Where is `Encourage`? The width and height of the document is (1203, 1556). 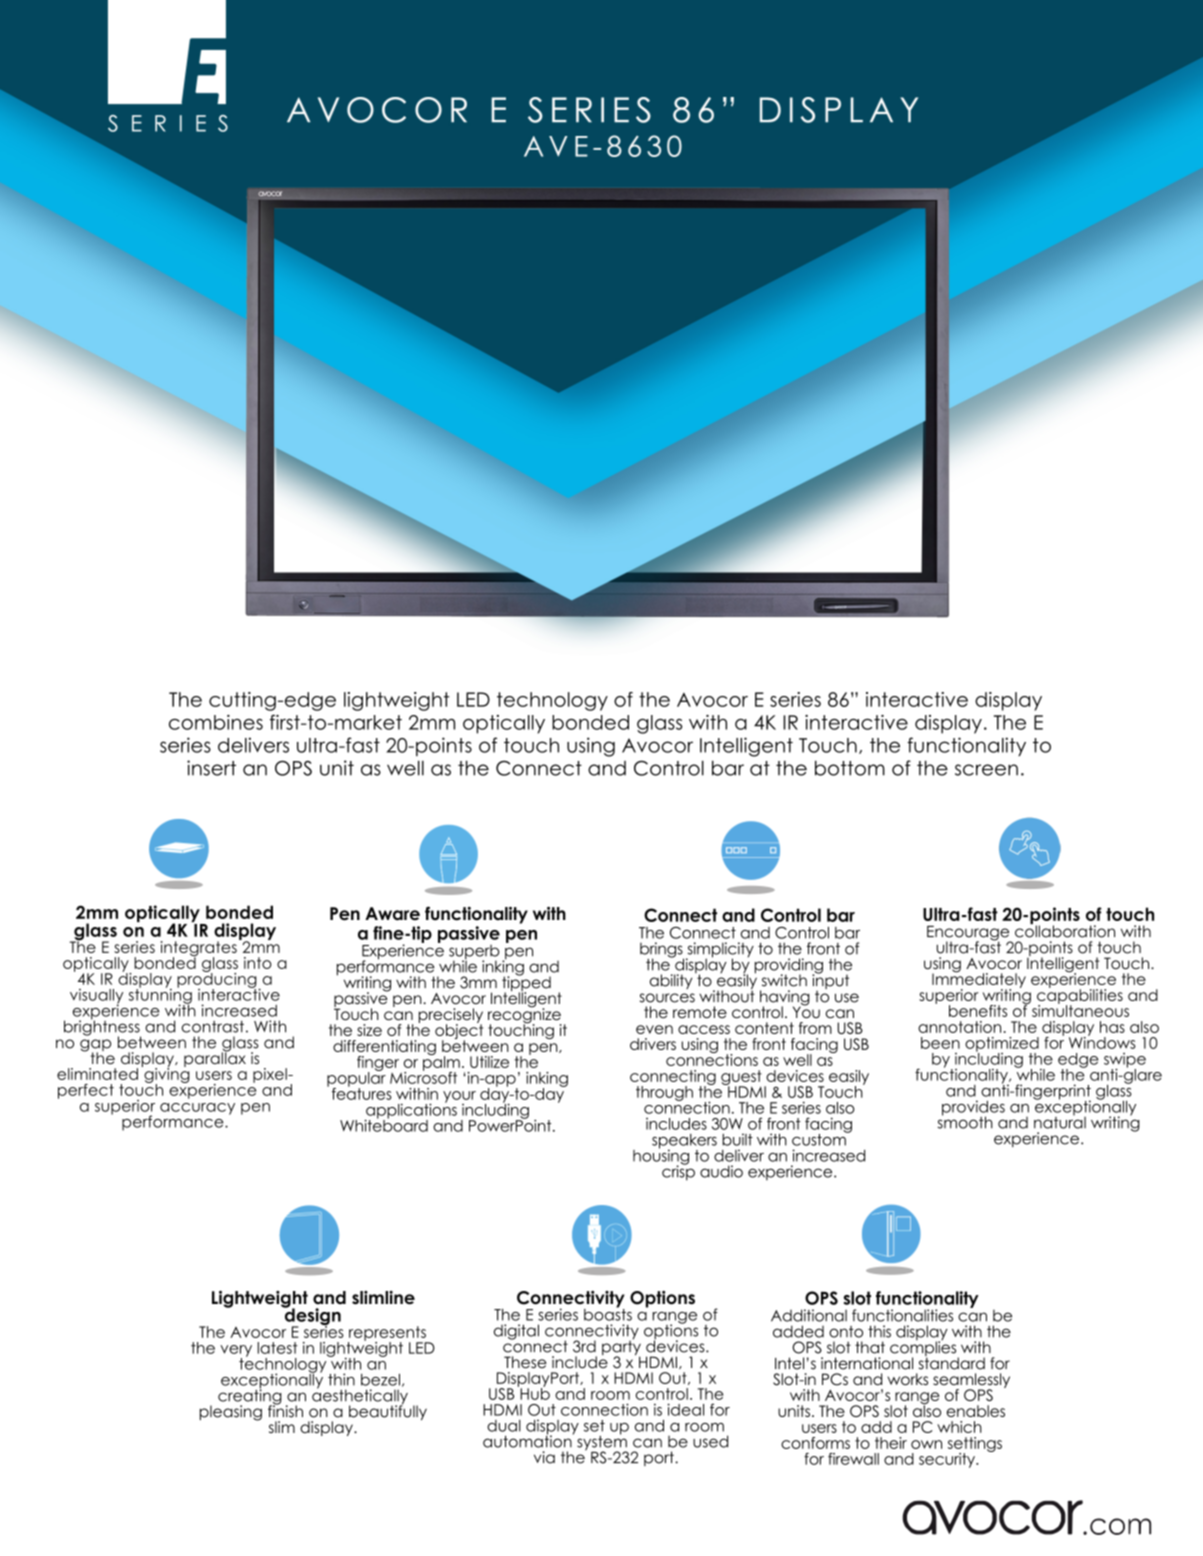
Encourage is located at coordinates (969, 934).
